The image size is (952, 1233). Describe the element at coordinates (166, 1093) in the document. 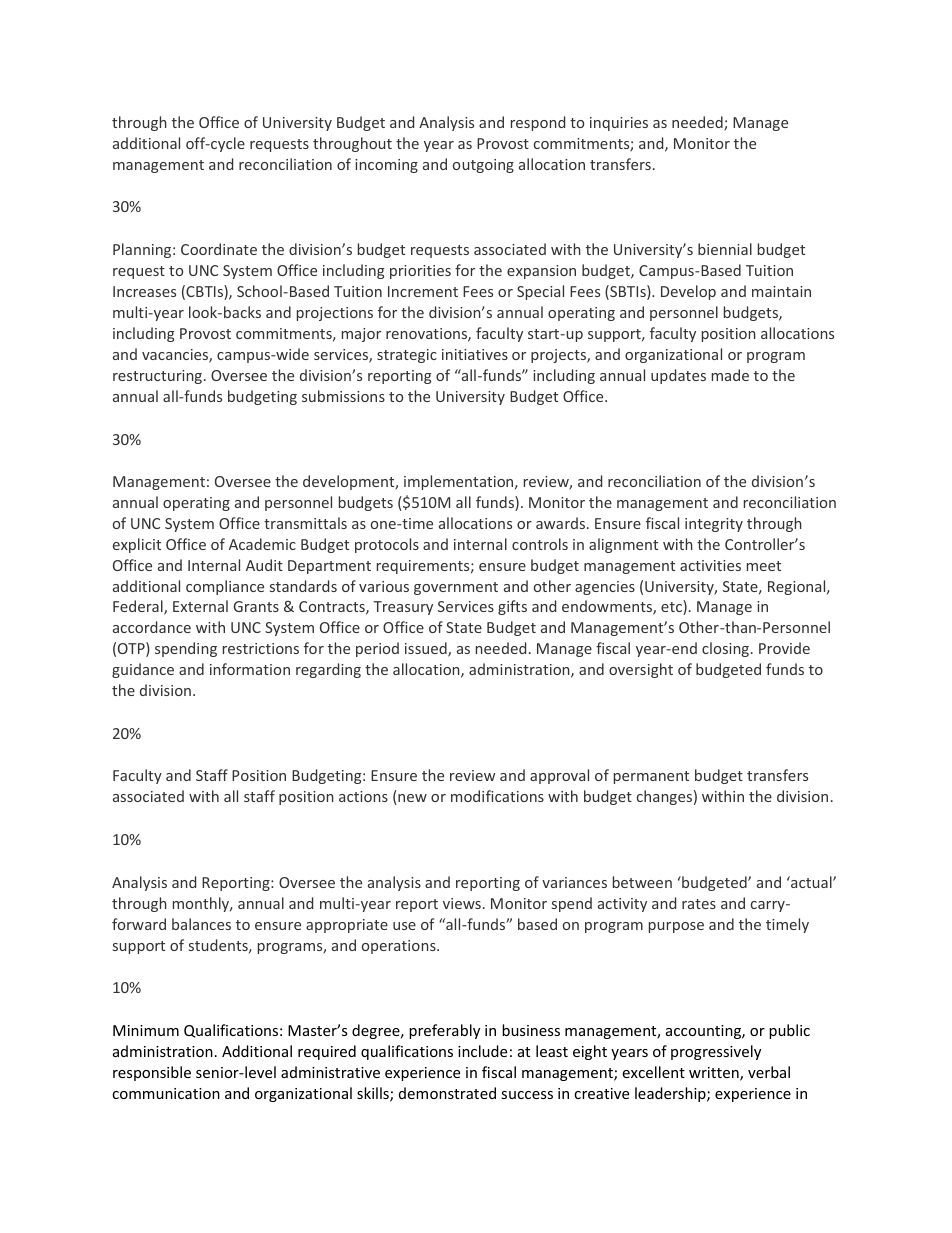

I see `communication` at that location.
